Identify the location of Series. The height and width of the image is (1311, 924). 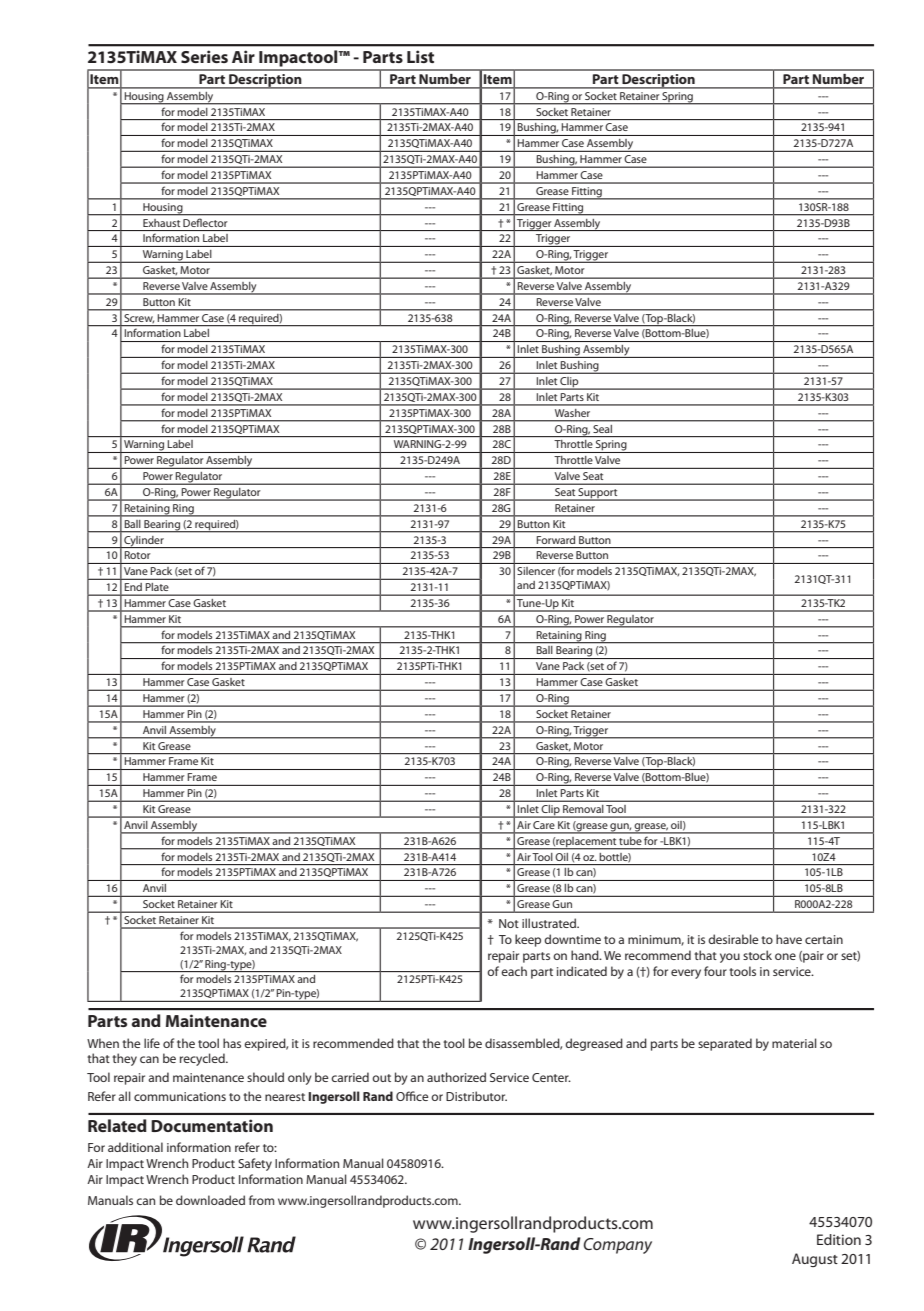
(204, 56).
